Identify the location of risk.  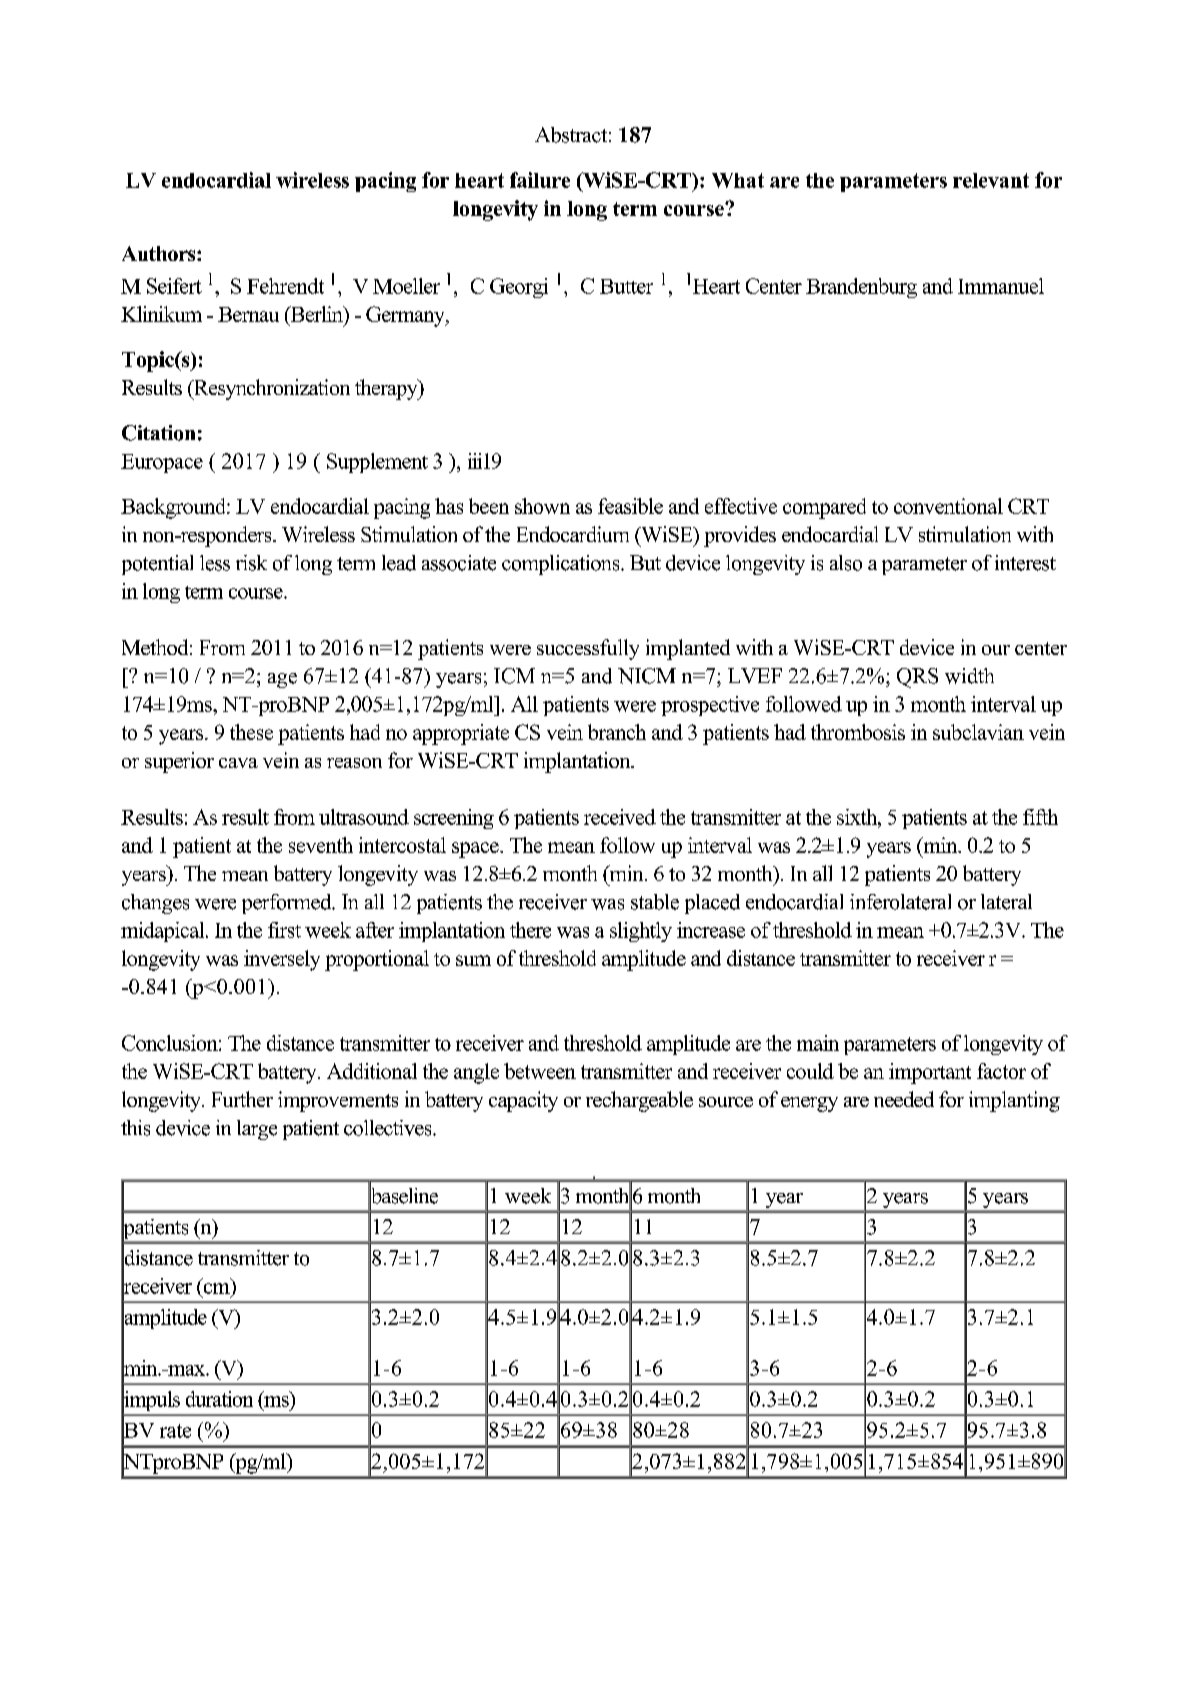
(251, 563).
